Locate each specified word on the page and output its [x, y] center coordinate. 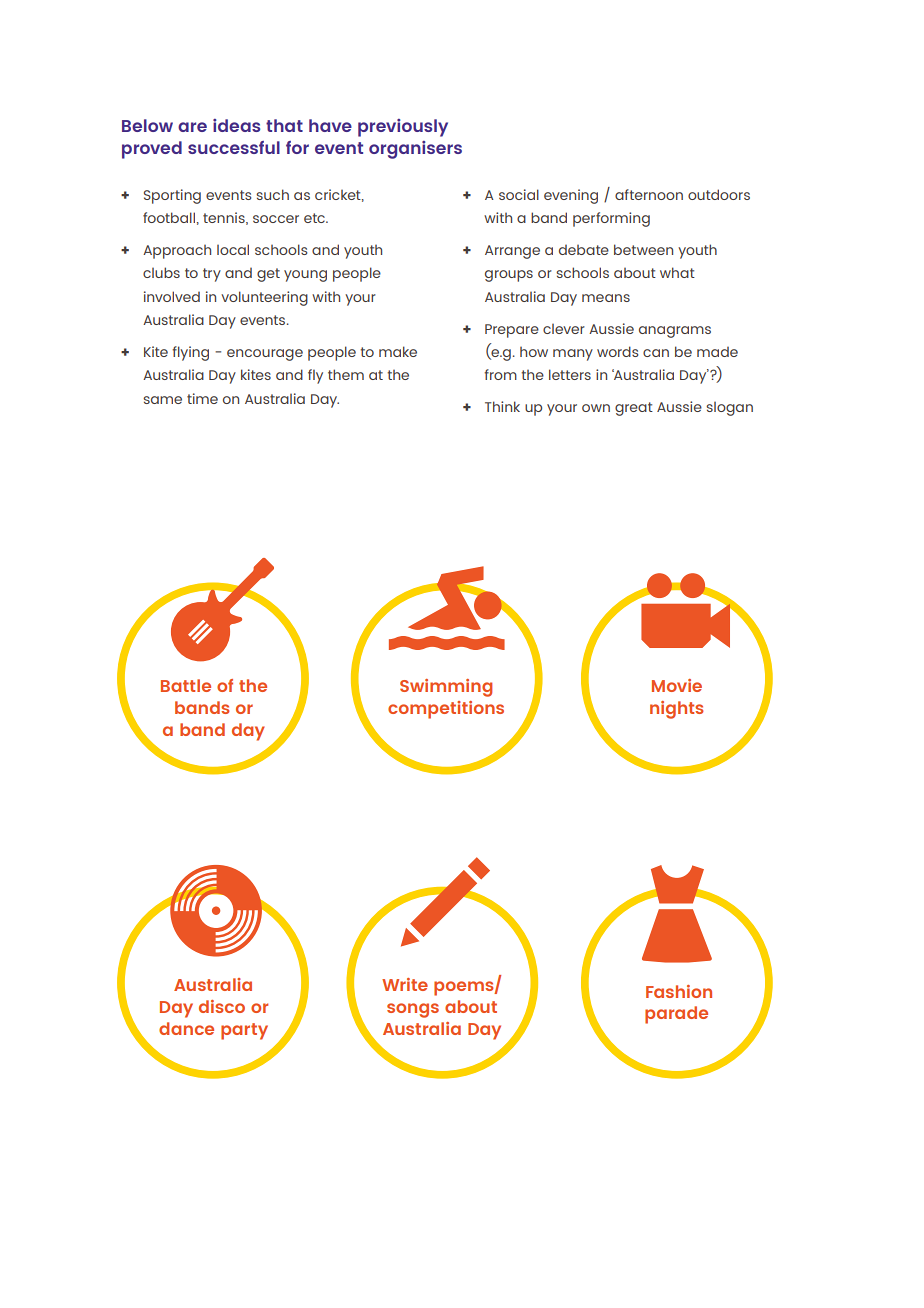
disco [222, 1006]
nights [677, 710]
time [202, 398]
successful [234, 147]
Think [502, 406]
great [634, 409]
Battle [186, 685]
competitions [446, 710]
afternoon [649, 194]
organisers [415, 150]
